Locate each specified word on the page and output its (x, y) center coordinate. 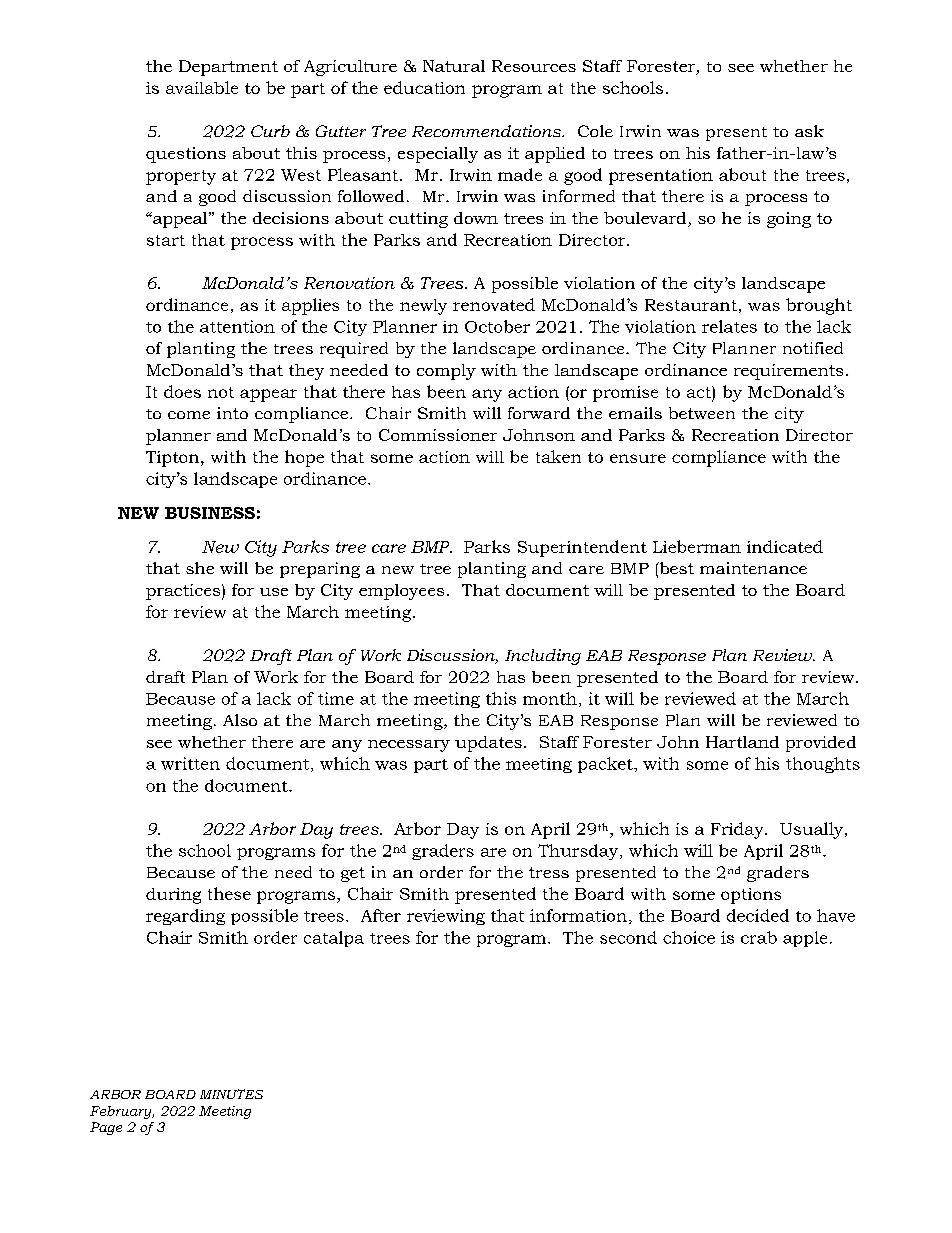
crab (759, 937)
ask (809, 131)
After (381, 915)
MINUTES (231, 1094)
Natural (454, 66)
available (202, 87)
